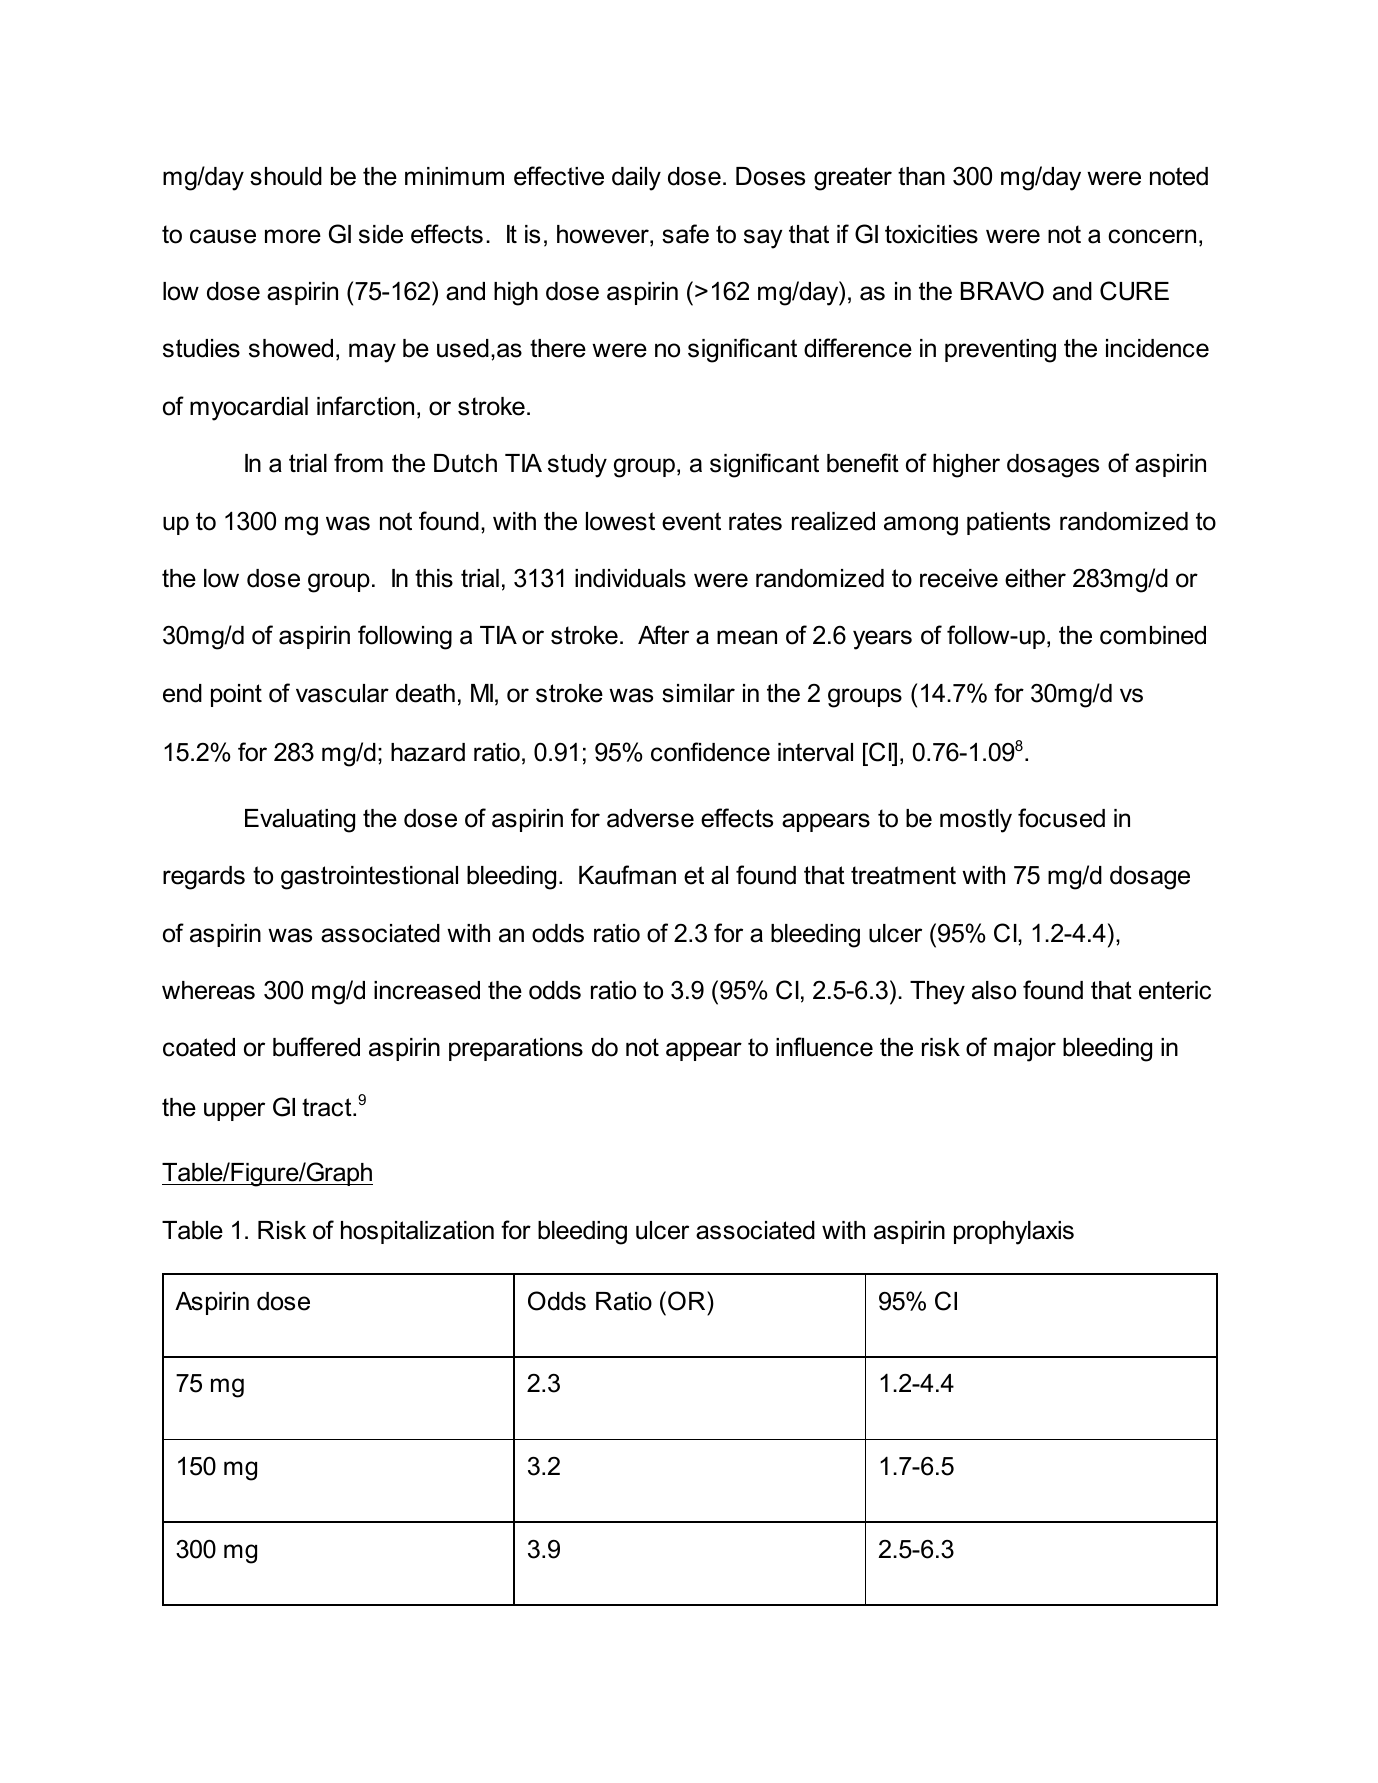 The width and height of the document is (1378, 1783). What do you see at coordinates (293, 236) in the document?
I see `more` at bounding box center [293, 236].
